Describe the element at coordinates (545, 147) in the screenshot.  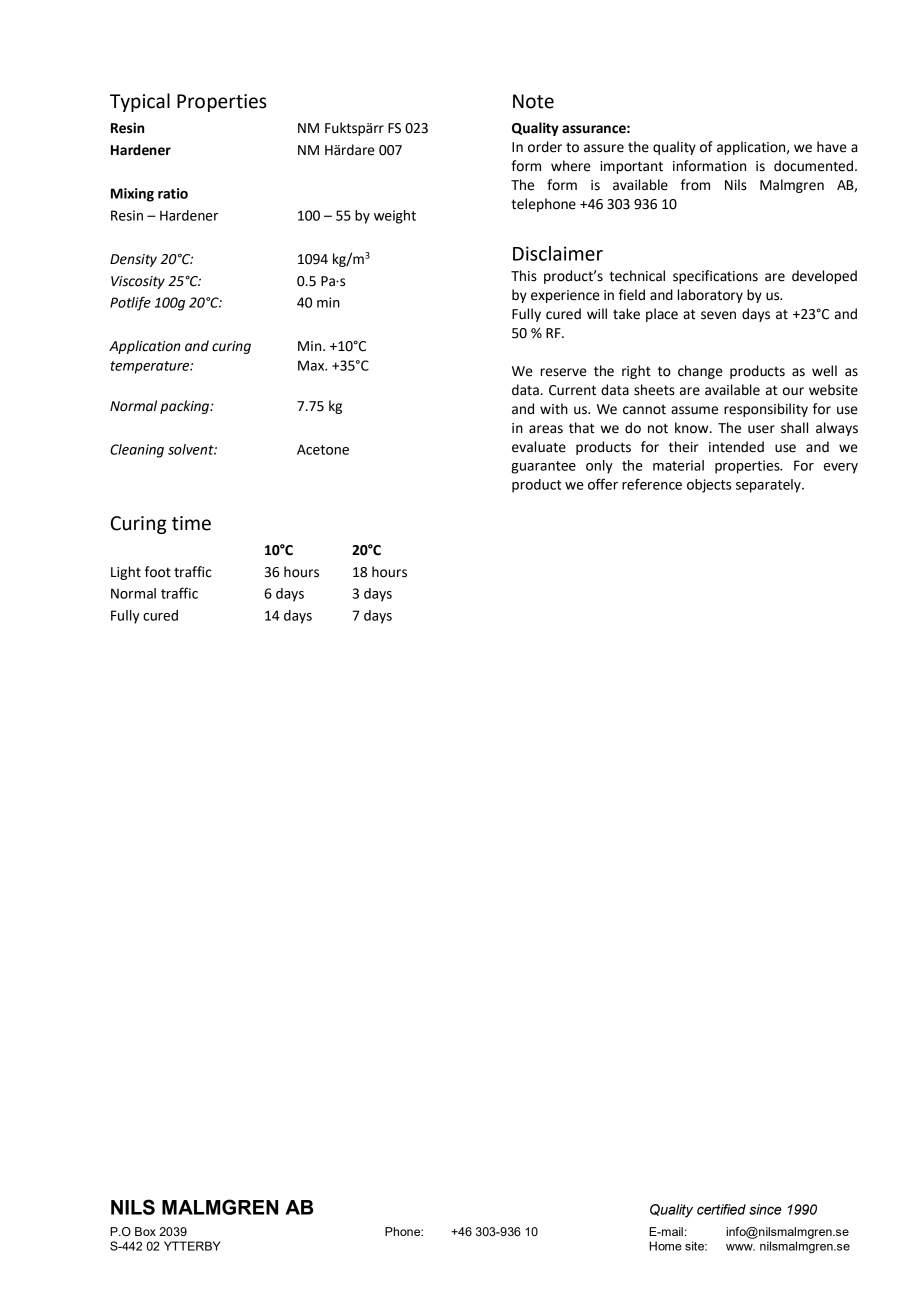
I see `order` at that location.
